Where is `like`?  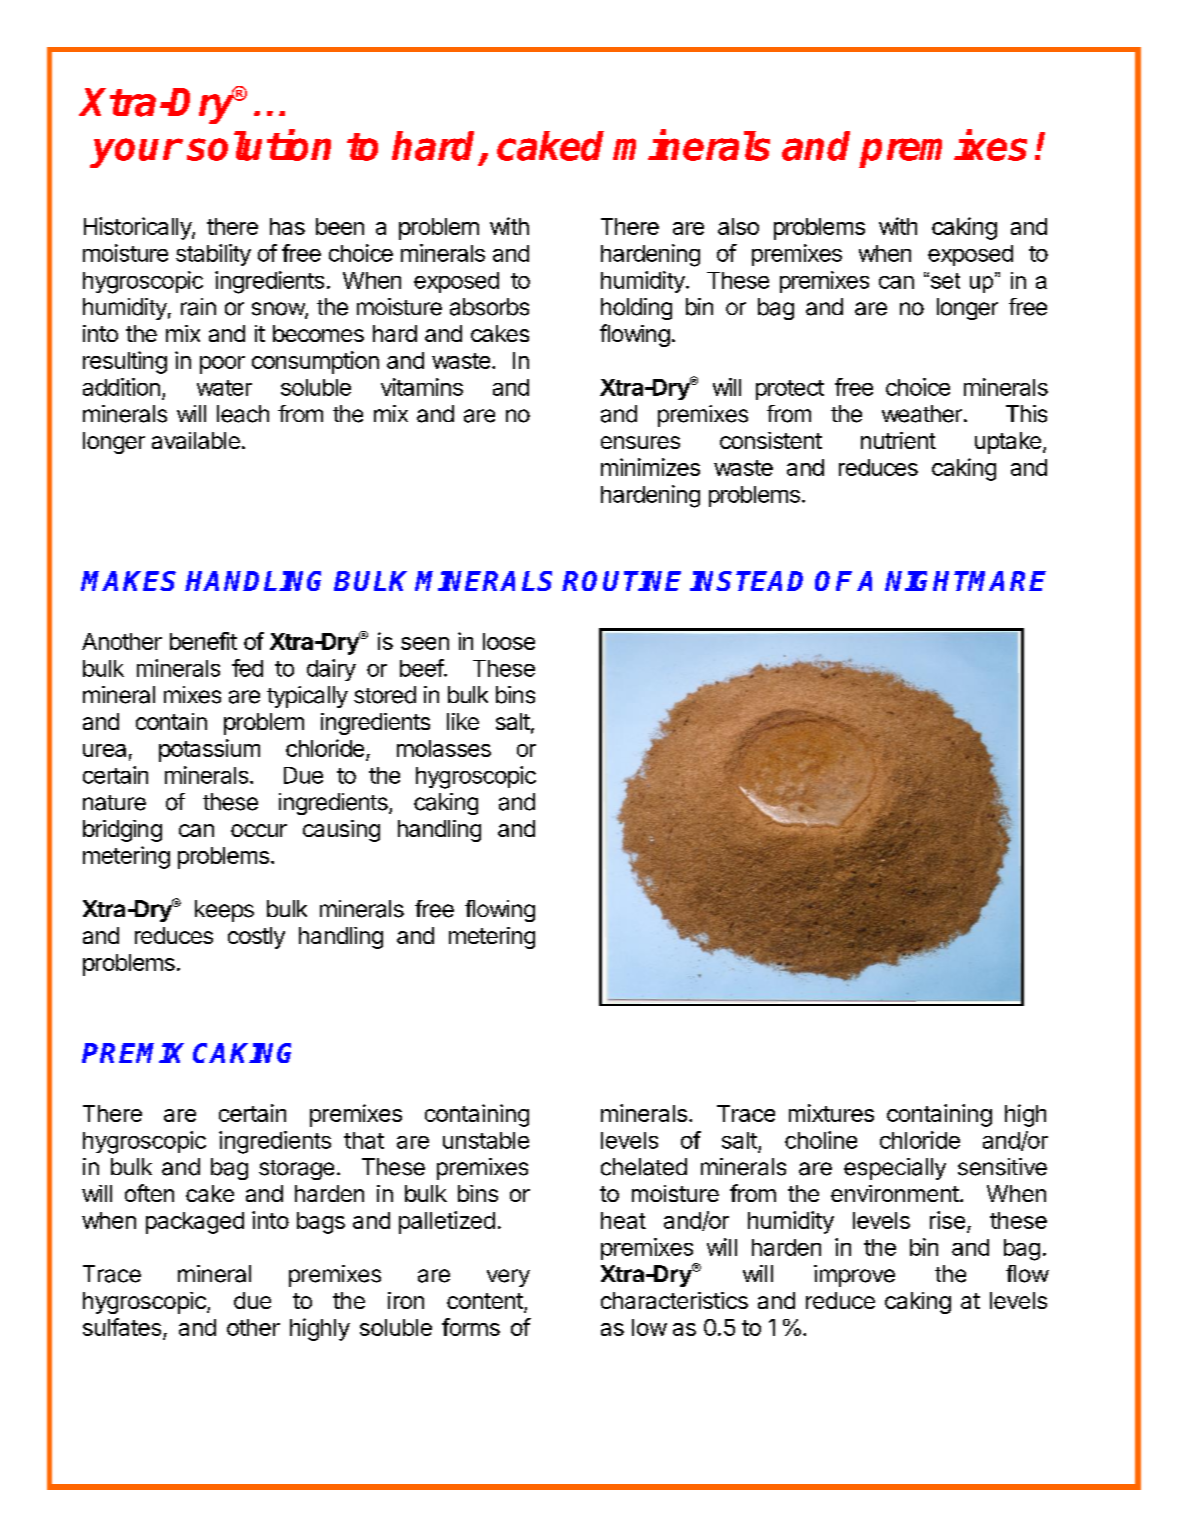
like is located at coordinates (463, 721).
